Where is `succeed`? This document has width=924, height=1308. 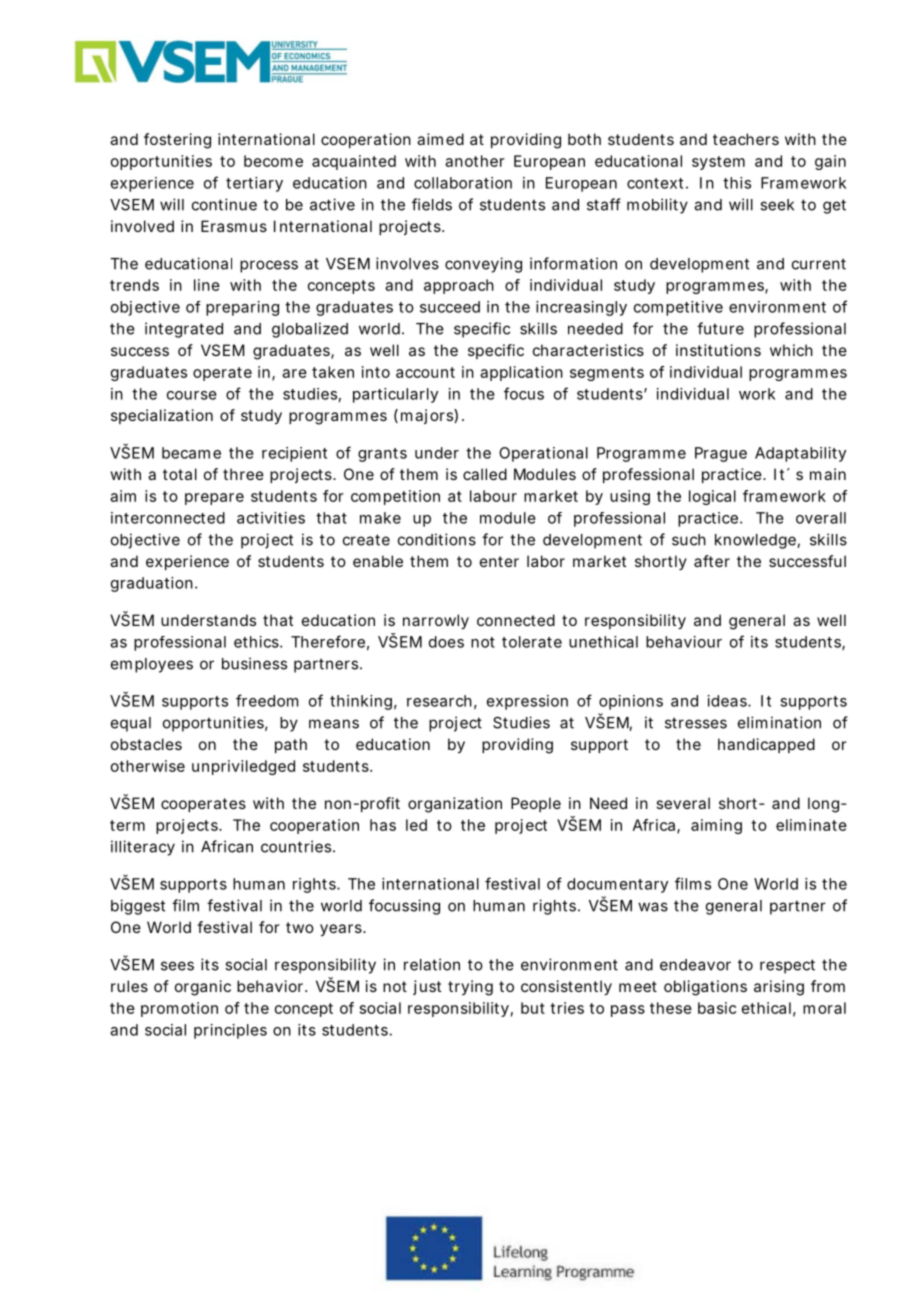 succeed is located at coordinates (450, 307).
